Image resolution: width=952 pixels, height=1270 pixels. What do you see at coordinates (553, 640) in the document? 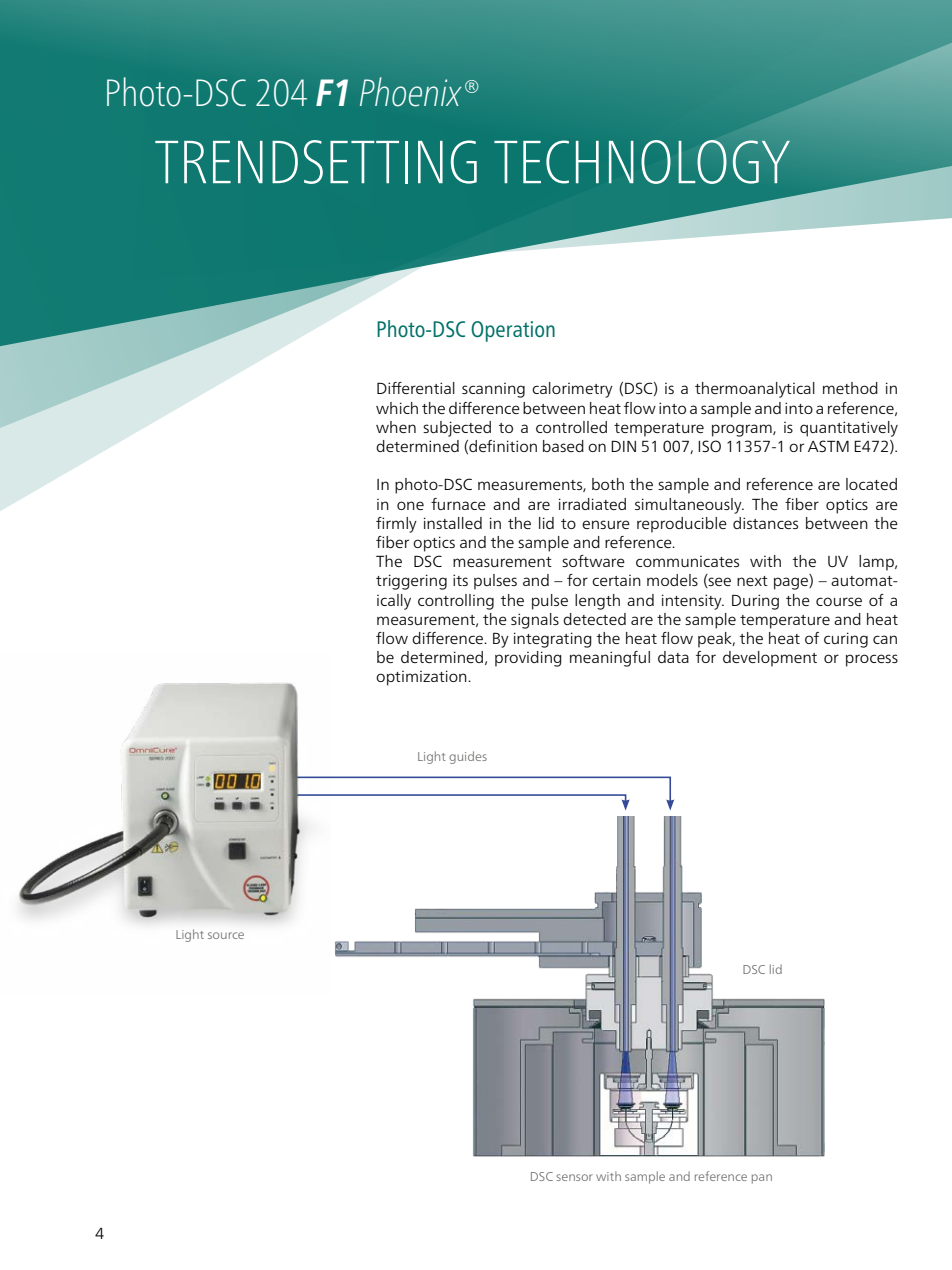
I see `integrating` at bounding box center [553, 640].
